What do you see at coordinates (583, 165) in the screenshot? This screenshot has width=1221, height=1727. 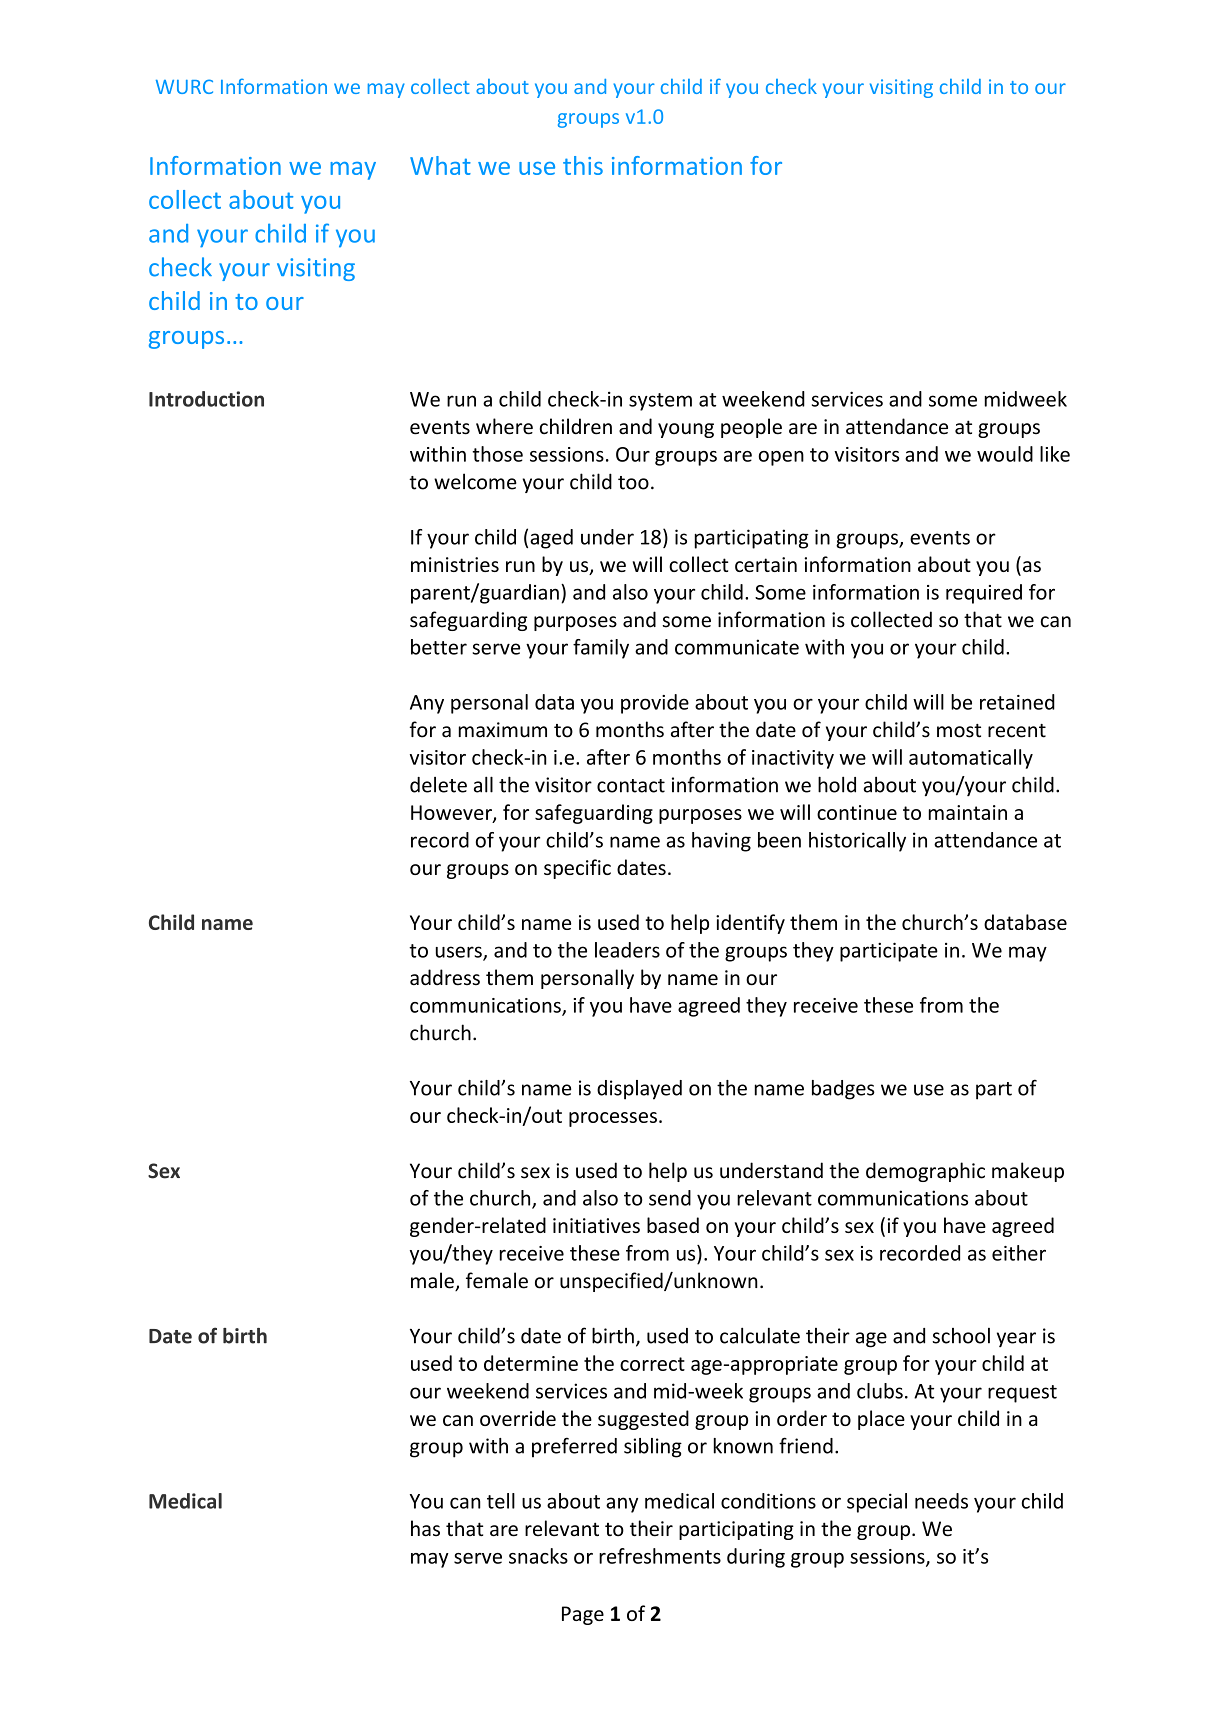 I see `this` at bounding box center [583, 165].
